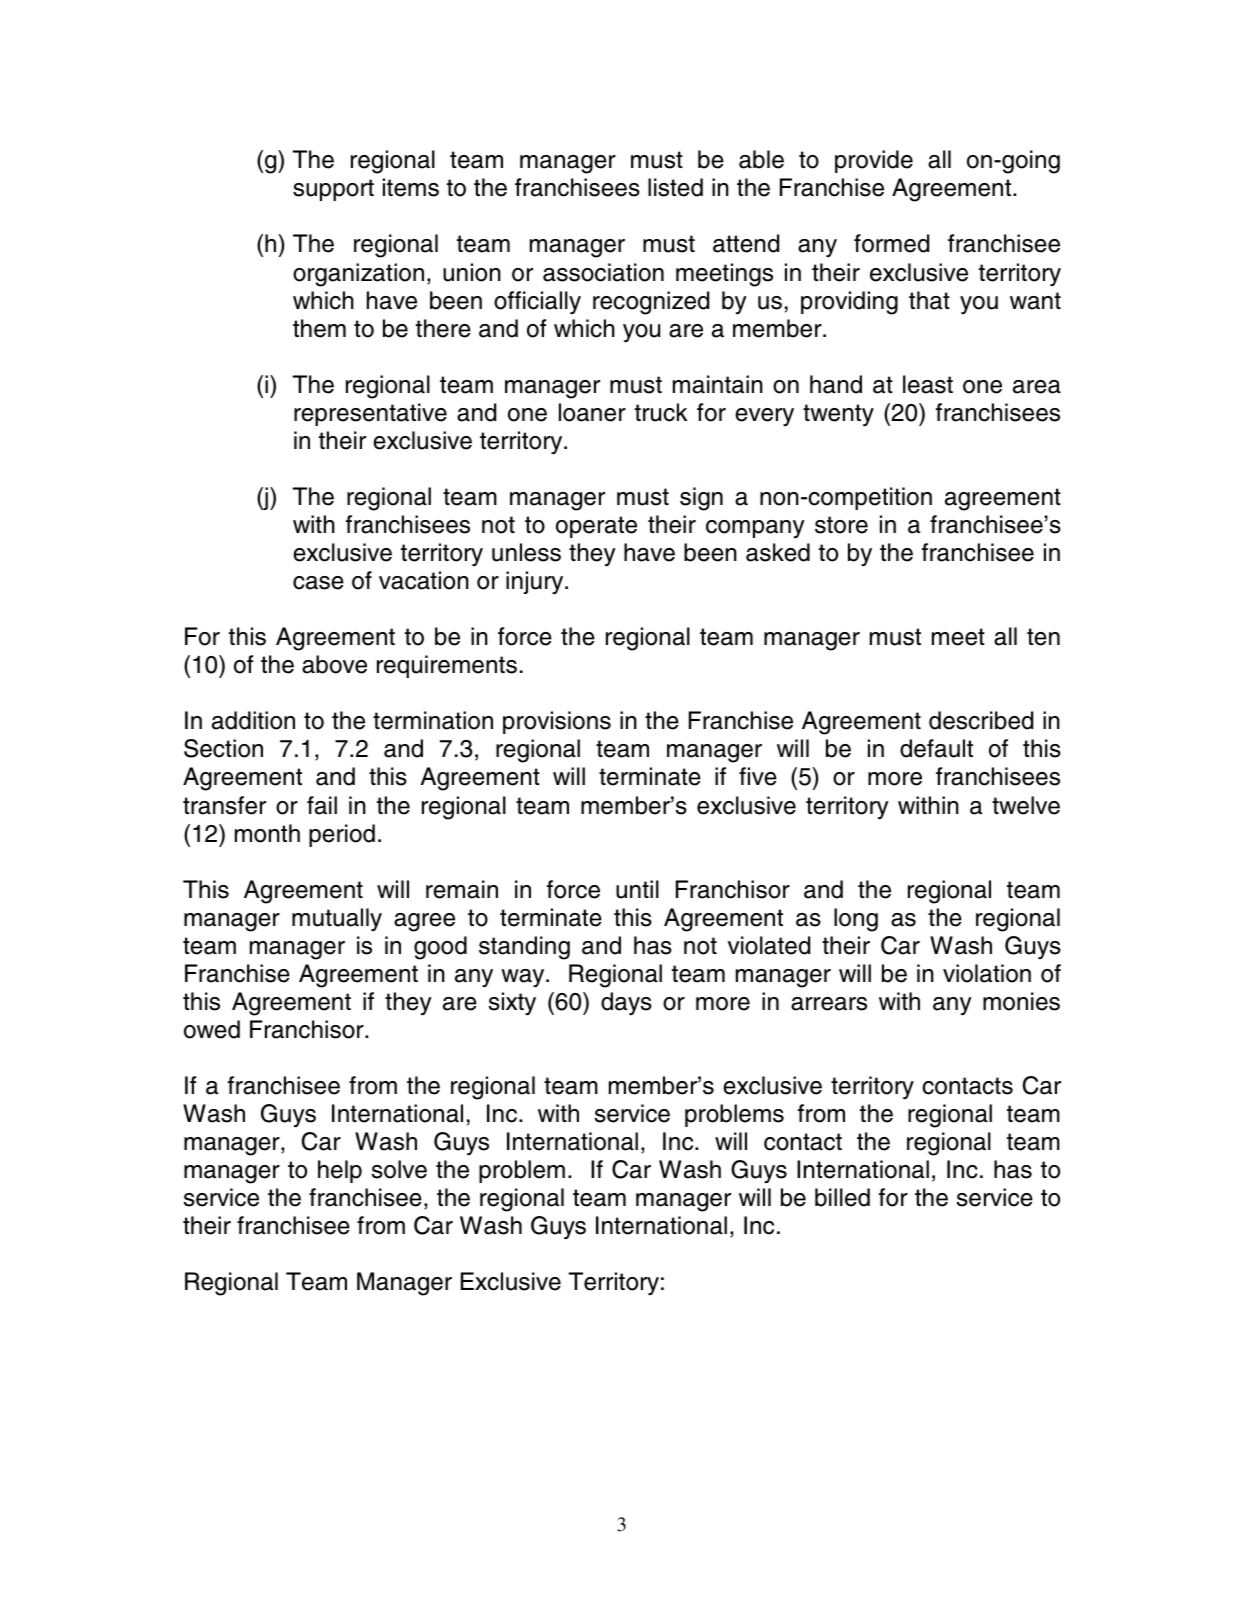 The height and width of the screenshot is (1610, 1244). I want to click on least, so click(928, 384).
